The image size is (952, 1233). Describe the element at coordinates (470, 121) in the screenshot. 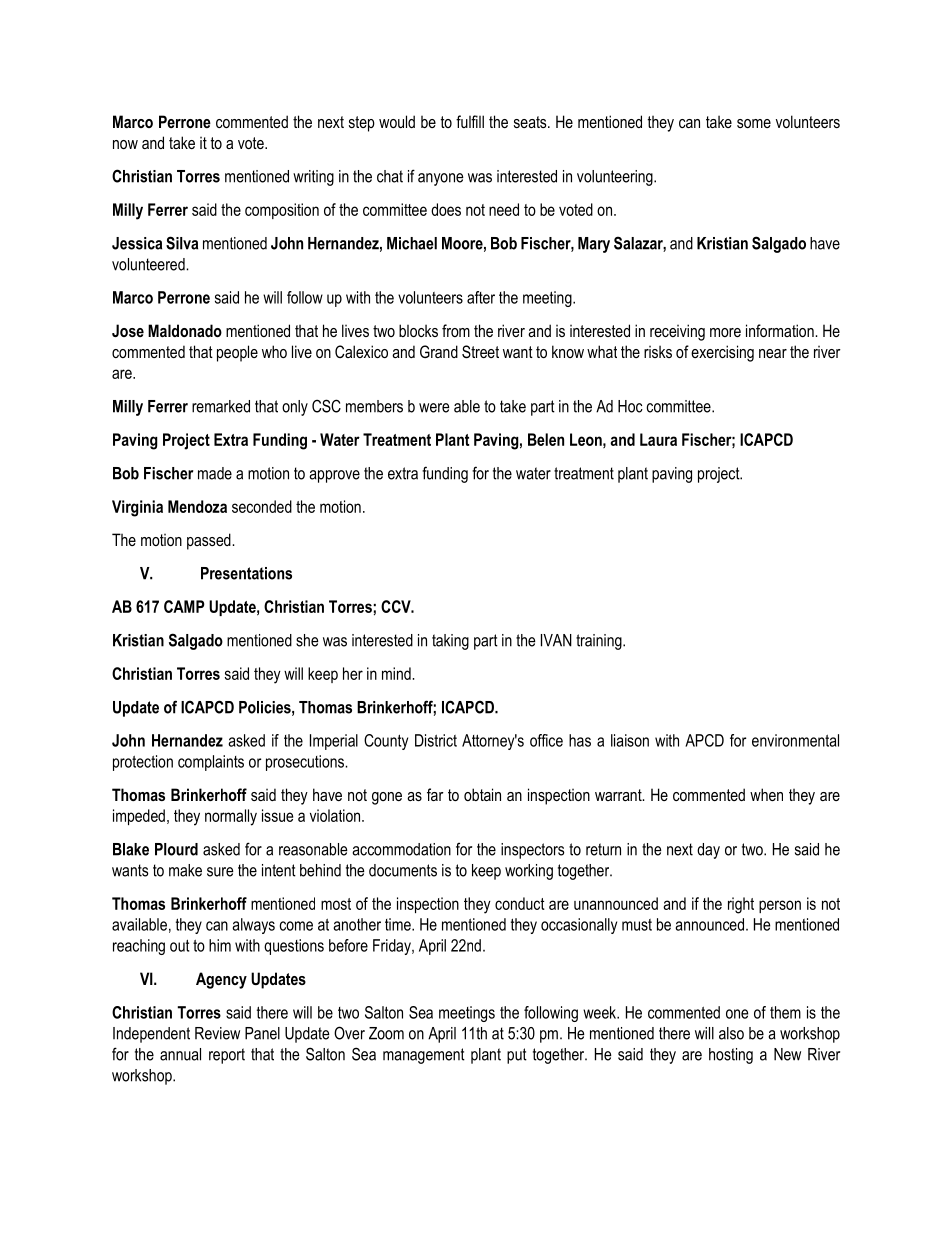

I see `fulfill` at that location.
